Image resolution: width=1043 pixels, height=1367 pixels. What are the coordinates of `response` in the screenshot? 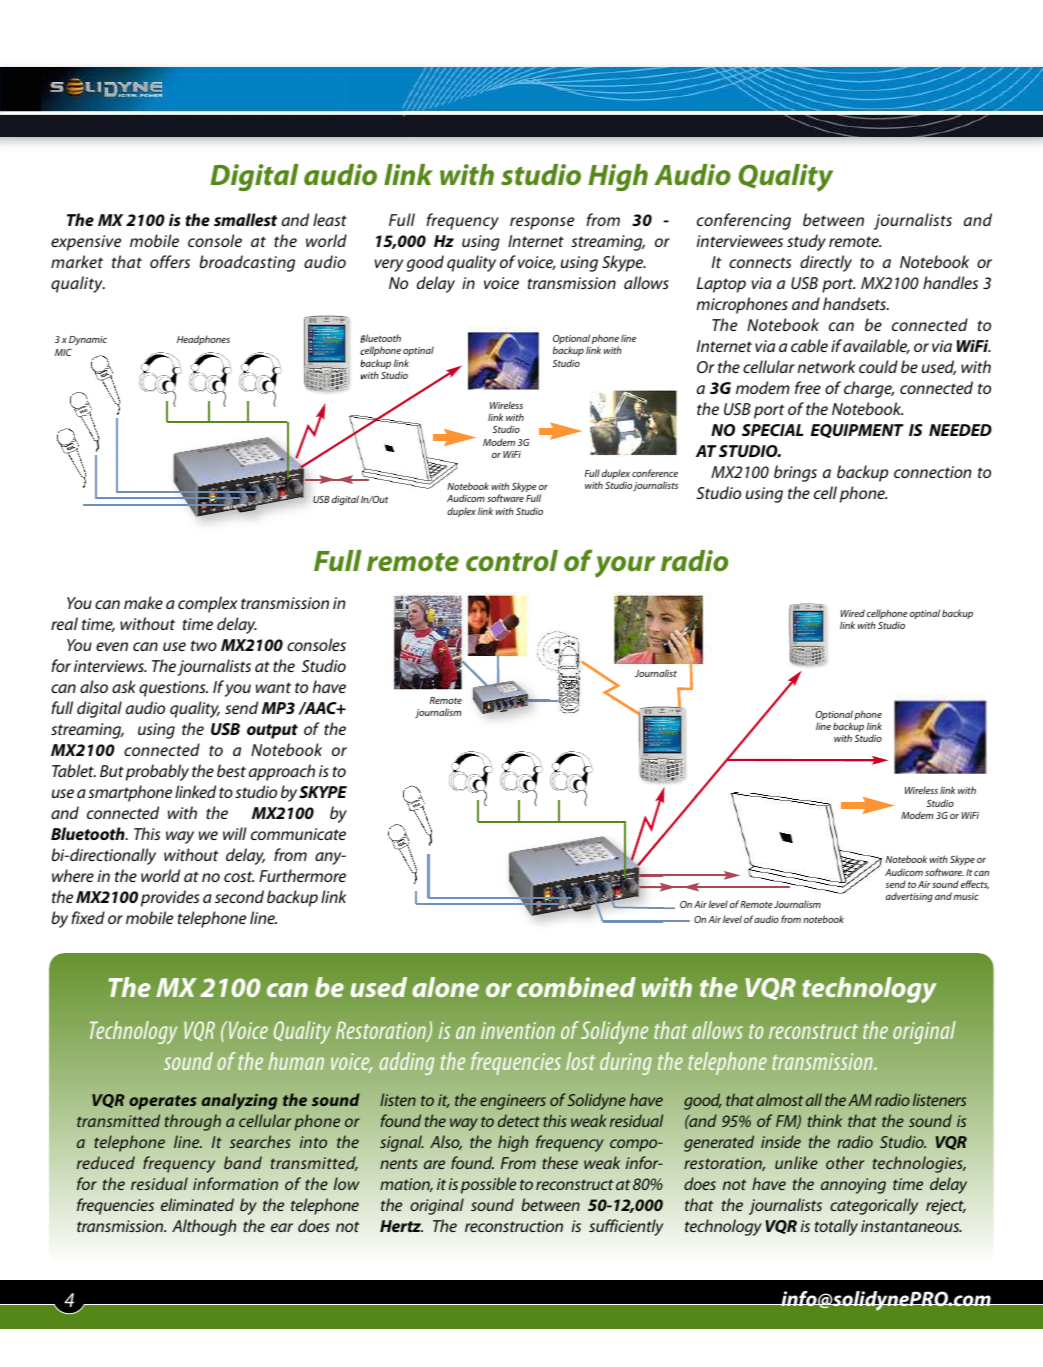 It's located at (542, 223).
